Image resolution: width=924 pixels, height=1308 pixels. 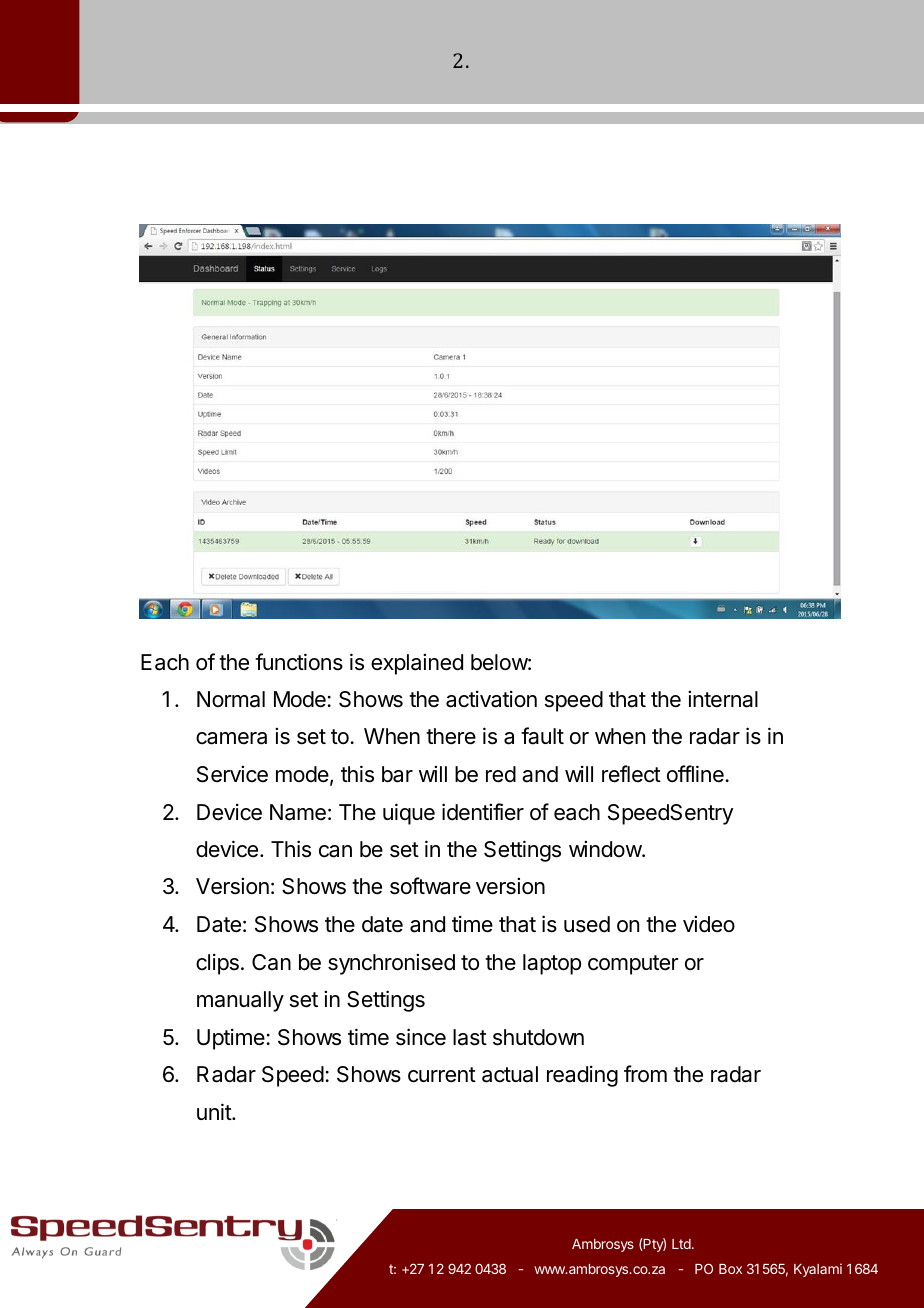 I want to click on current, so click(x=442, y=1075).
